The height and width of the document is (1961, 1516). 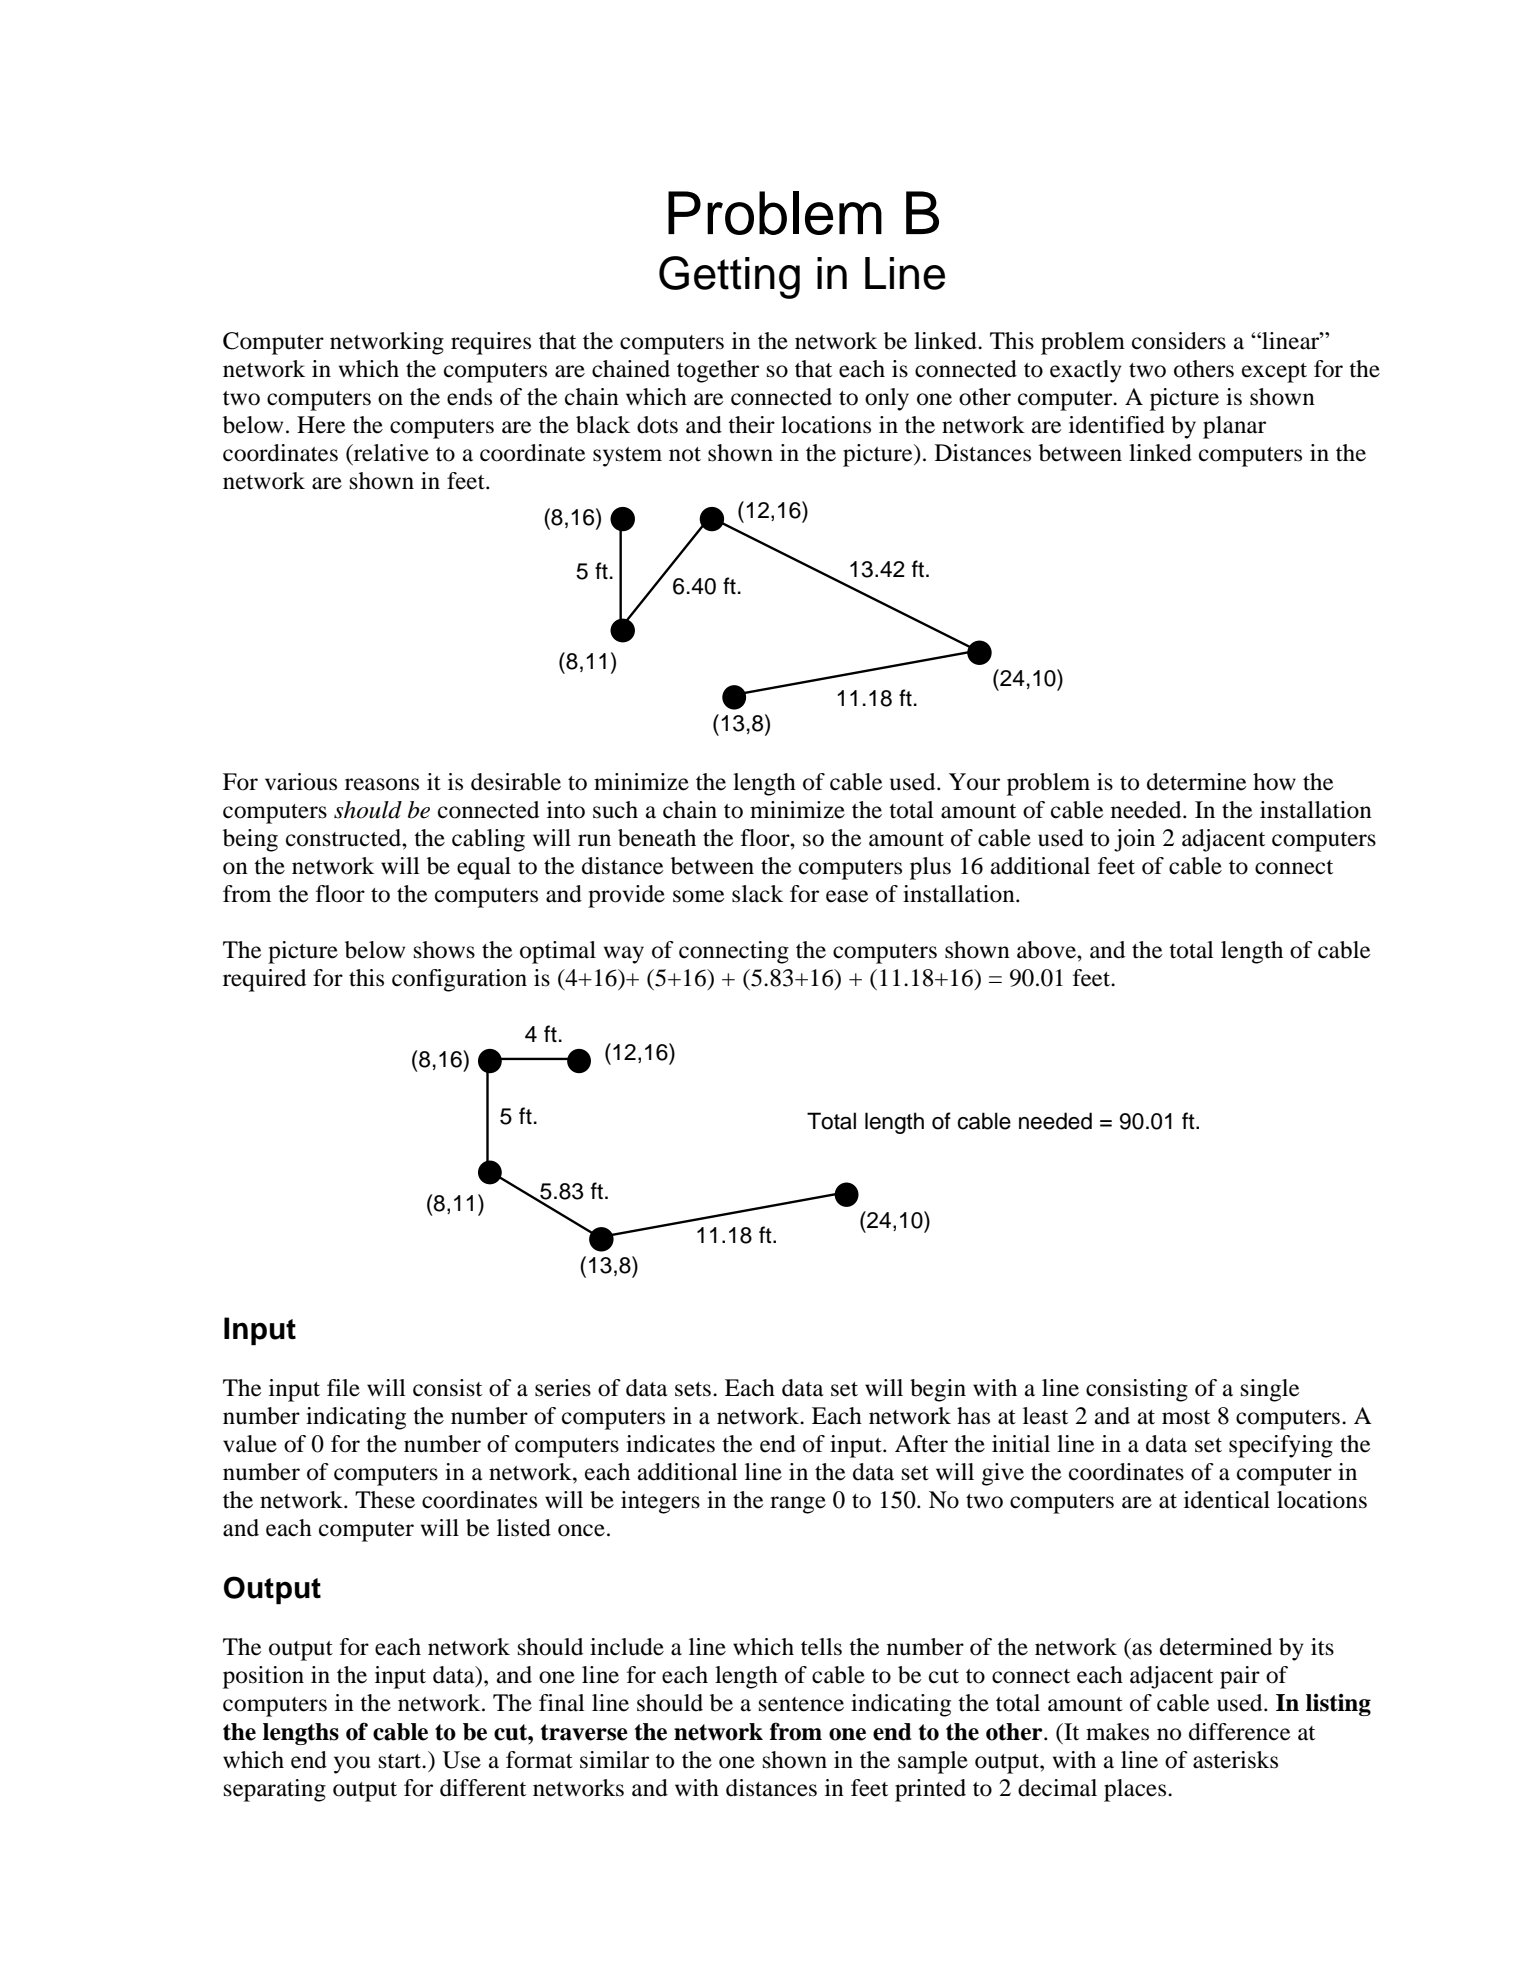 What do you see at coordinates (1179, 341) in the document?
I see `considers` at bounding box center [1179, 341].
